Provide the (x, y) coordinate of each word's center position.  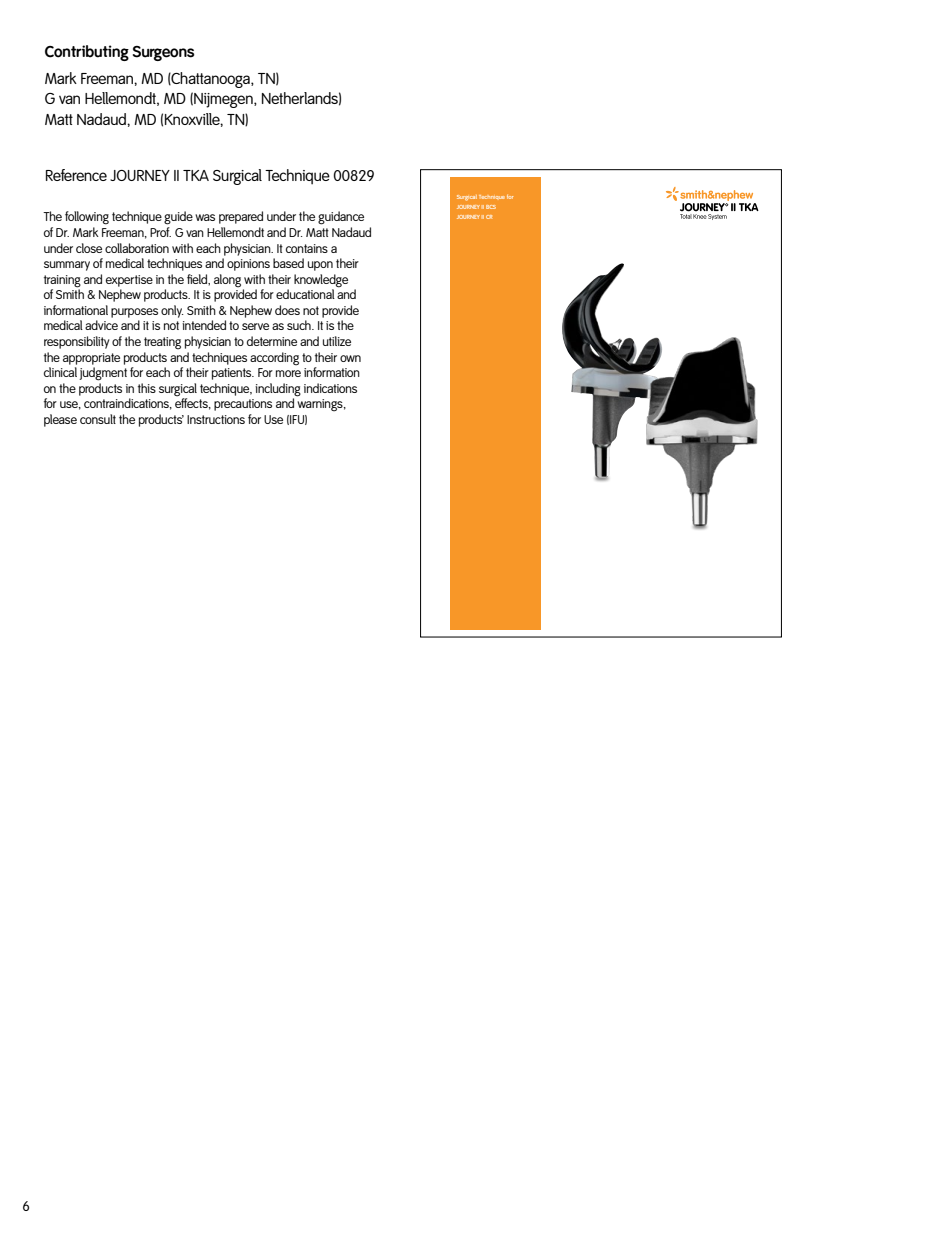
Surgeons (164, 53)
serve (255, 326)
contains (307, 248)
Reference (76, 175)
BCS (491, 207)
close (89, 248)
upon (320, 266)
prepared (241, 217)
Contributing (87, 53)
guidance (341, 218)
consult (98, 419)
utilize (337, 341)
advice (101, 325)
